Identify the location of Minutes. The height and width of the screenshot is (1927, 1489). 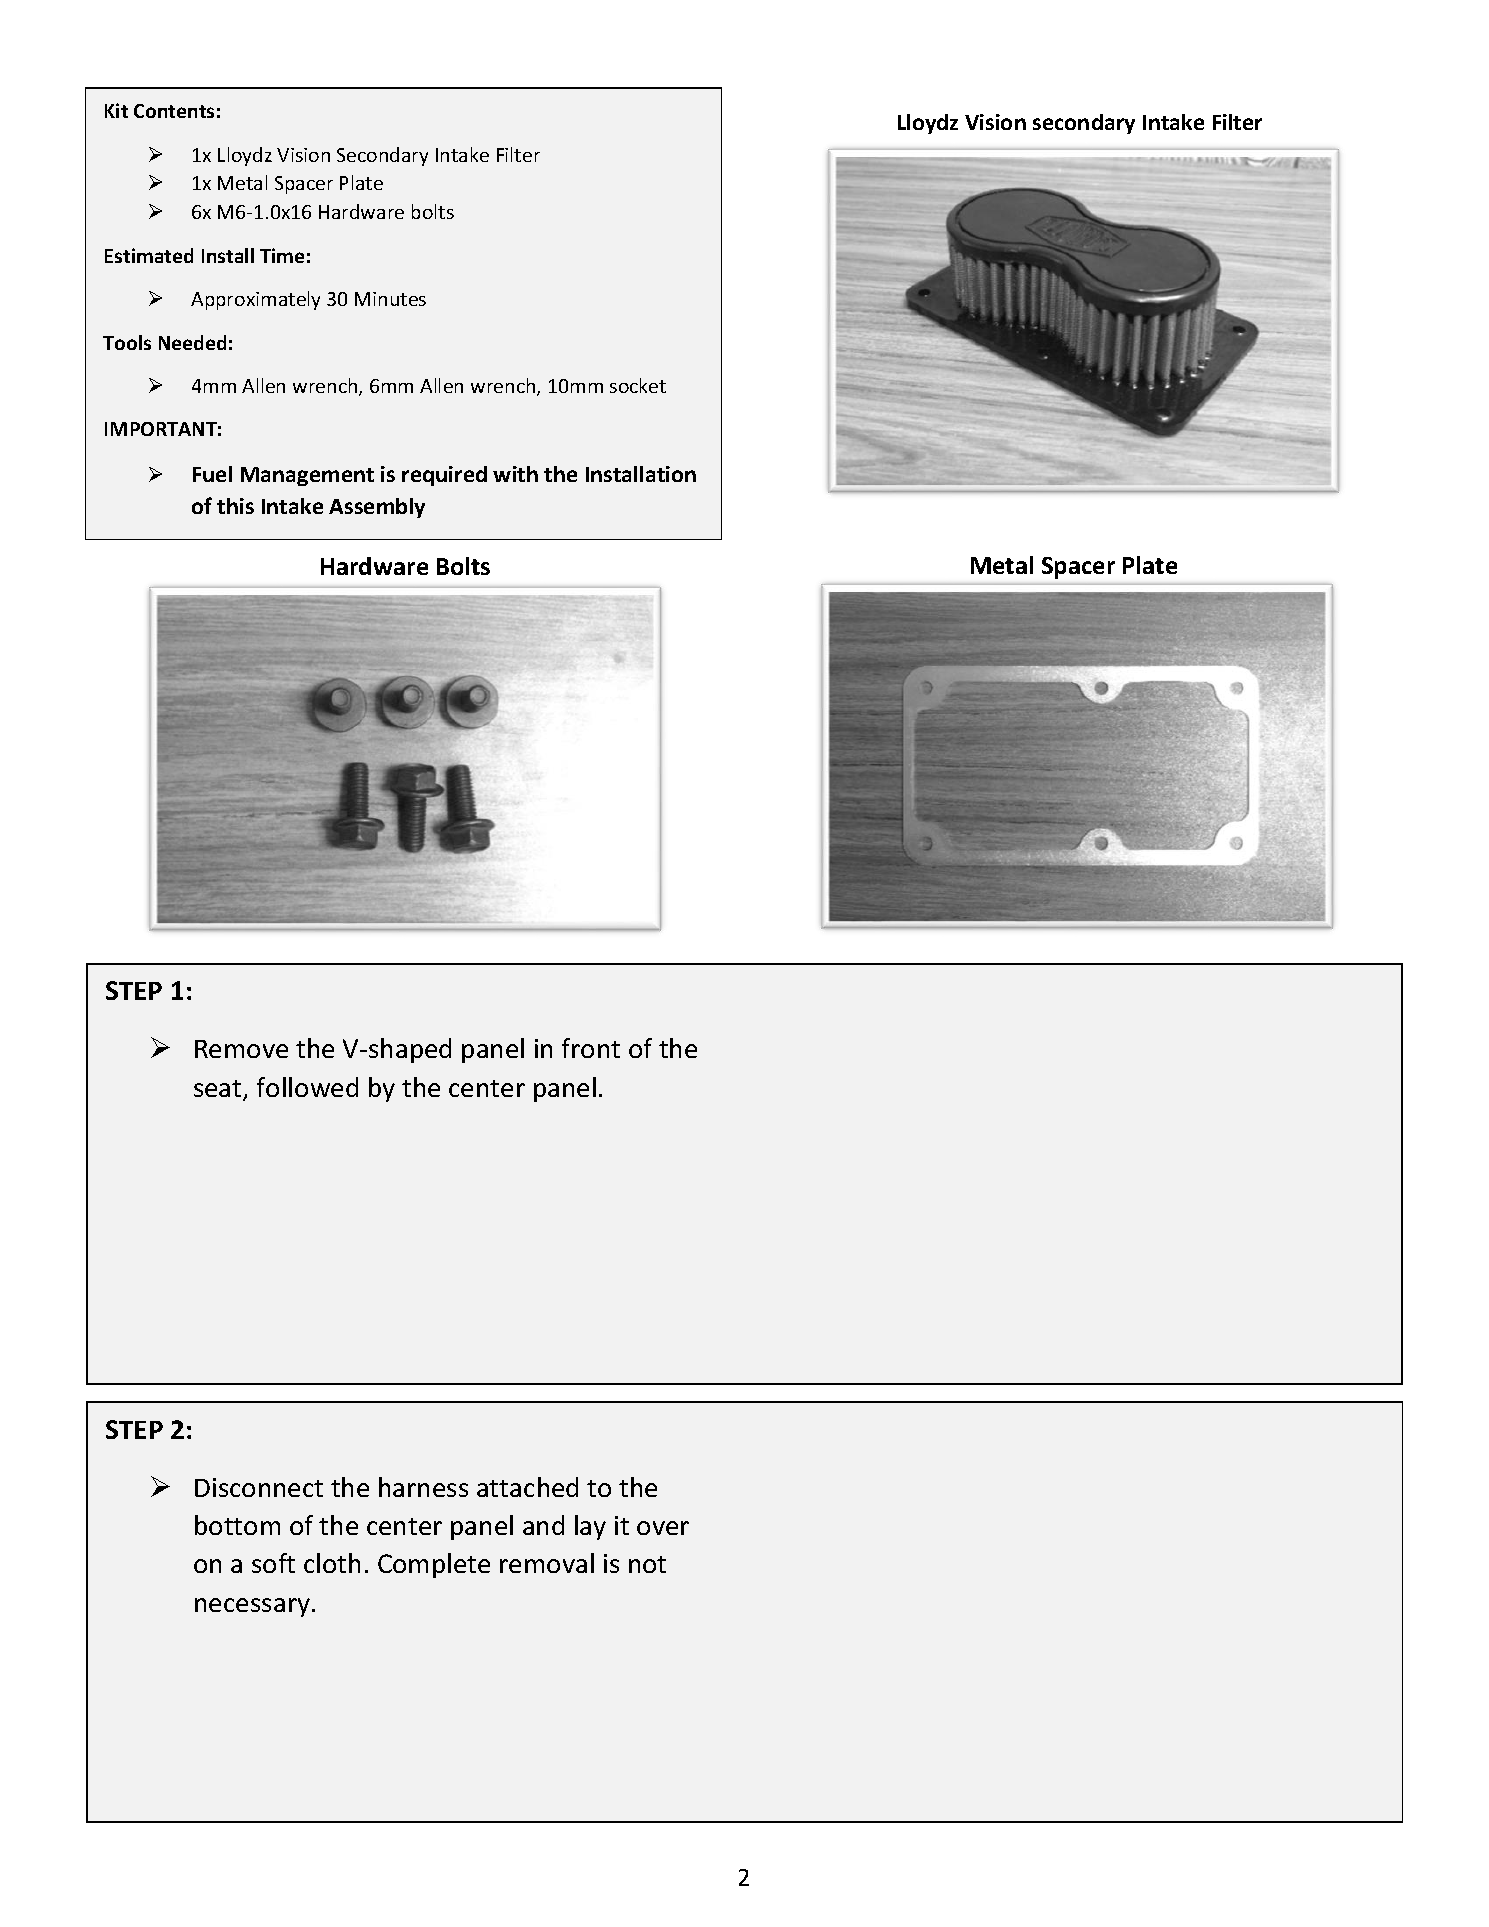
(390, 299).
